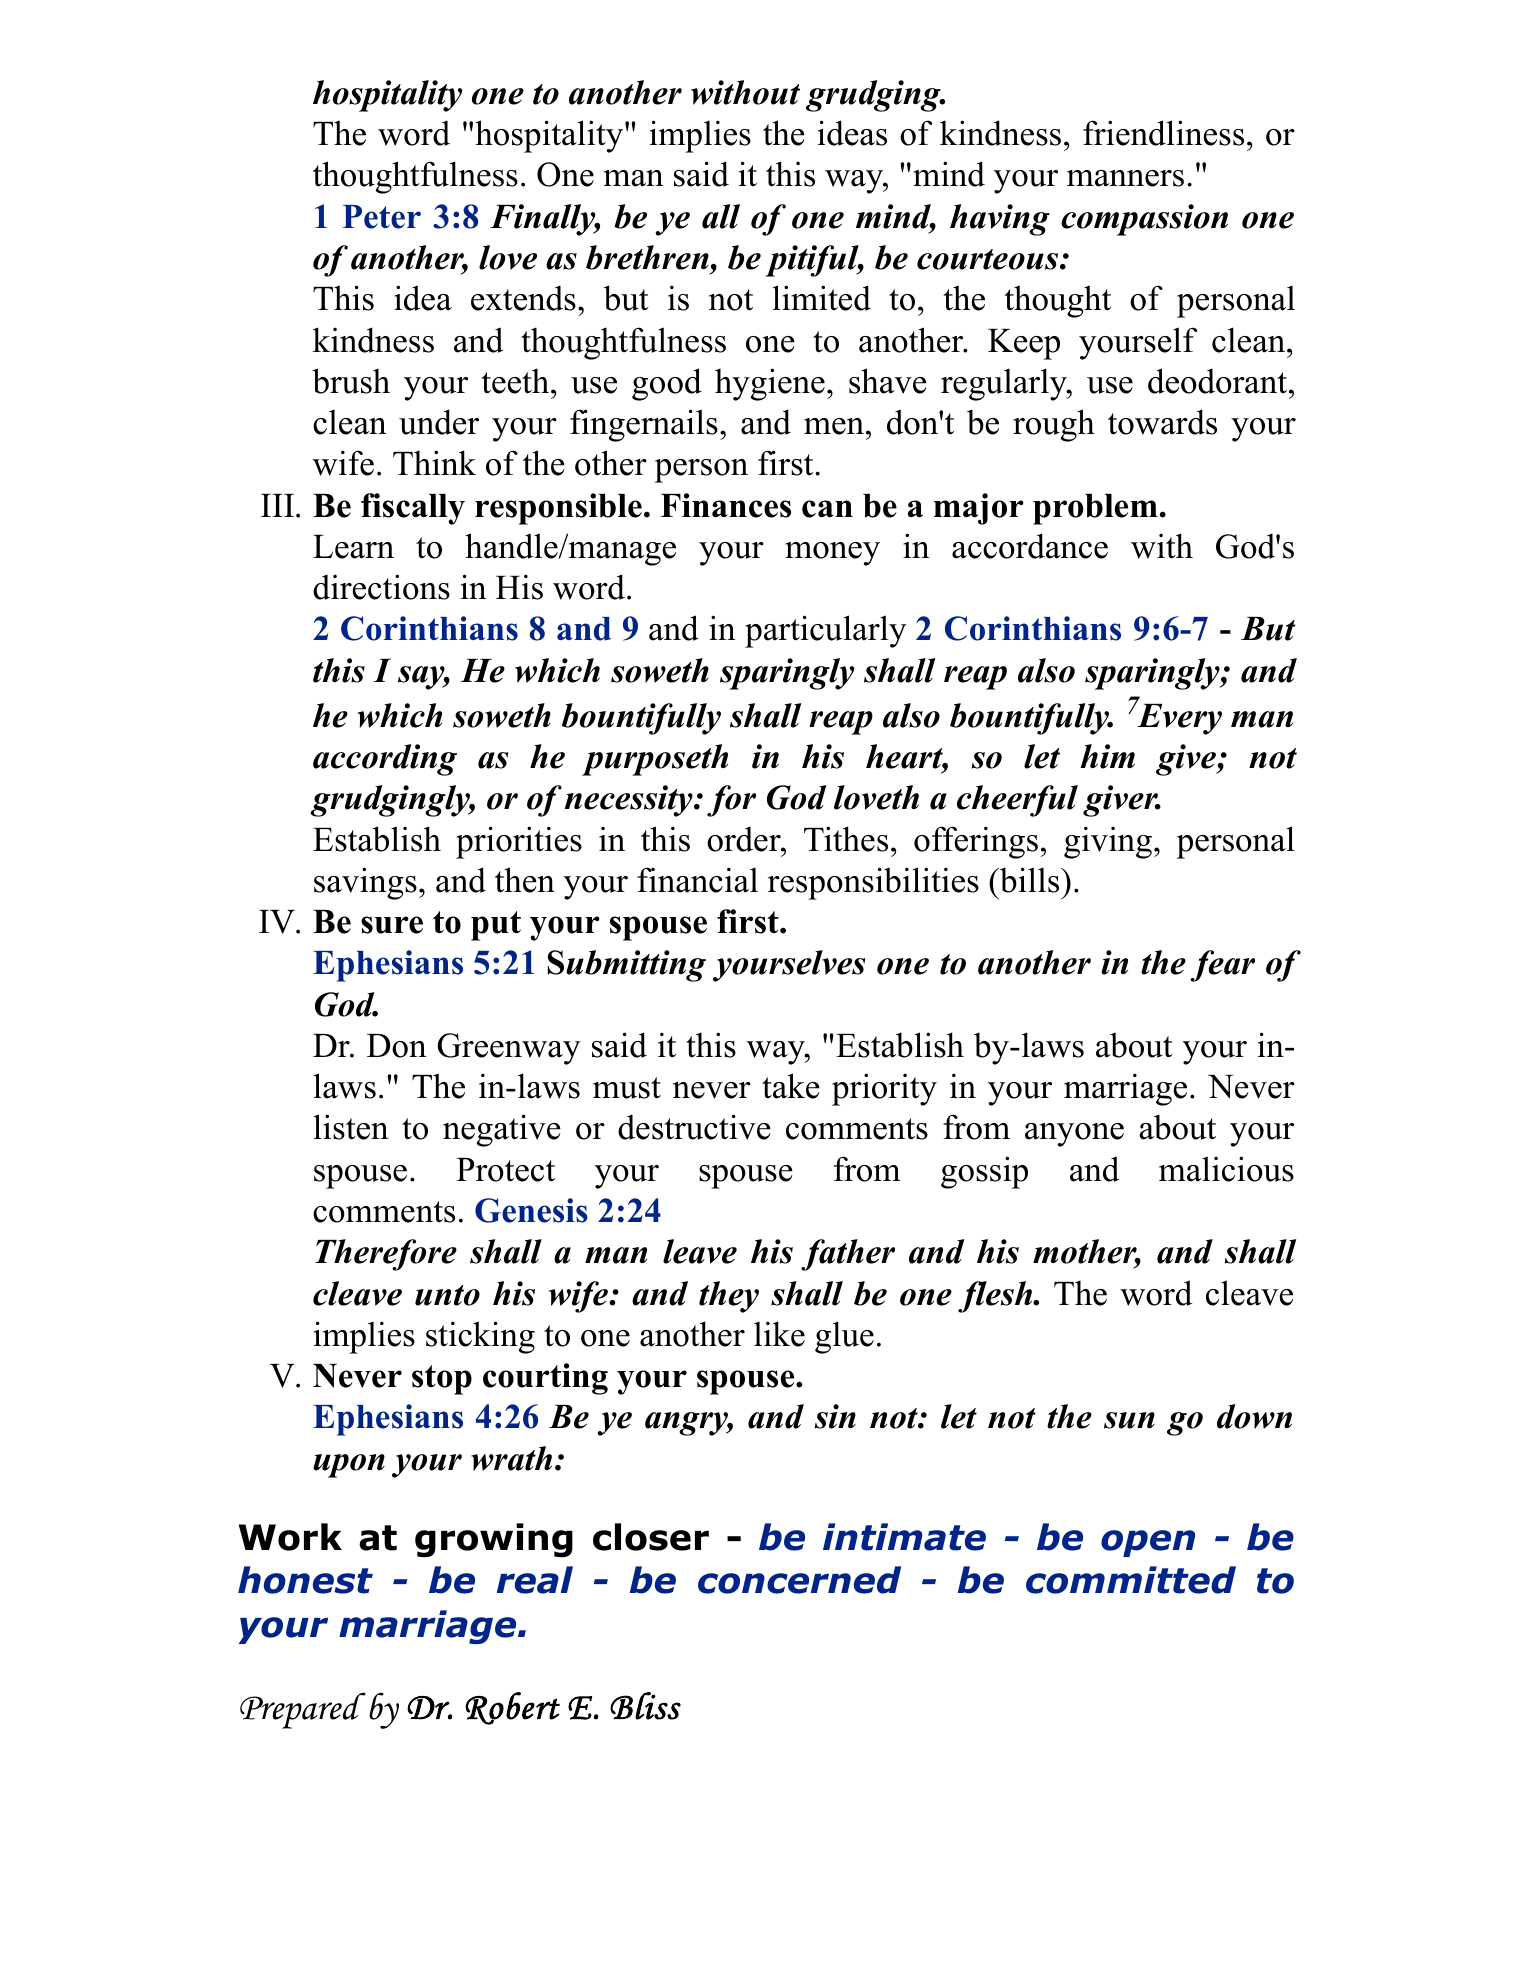 This screenshot has height=1981, width=1531. Describe the element at coordinates (1131, 1580) in the screenshot. I see `committed` at that location.
